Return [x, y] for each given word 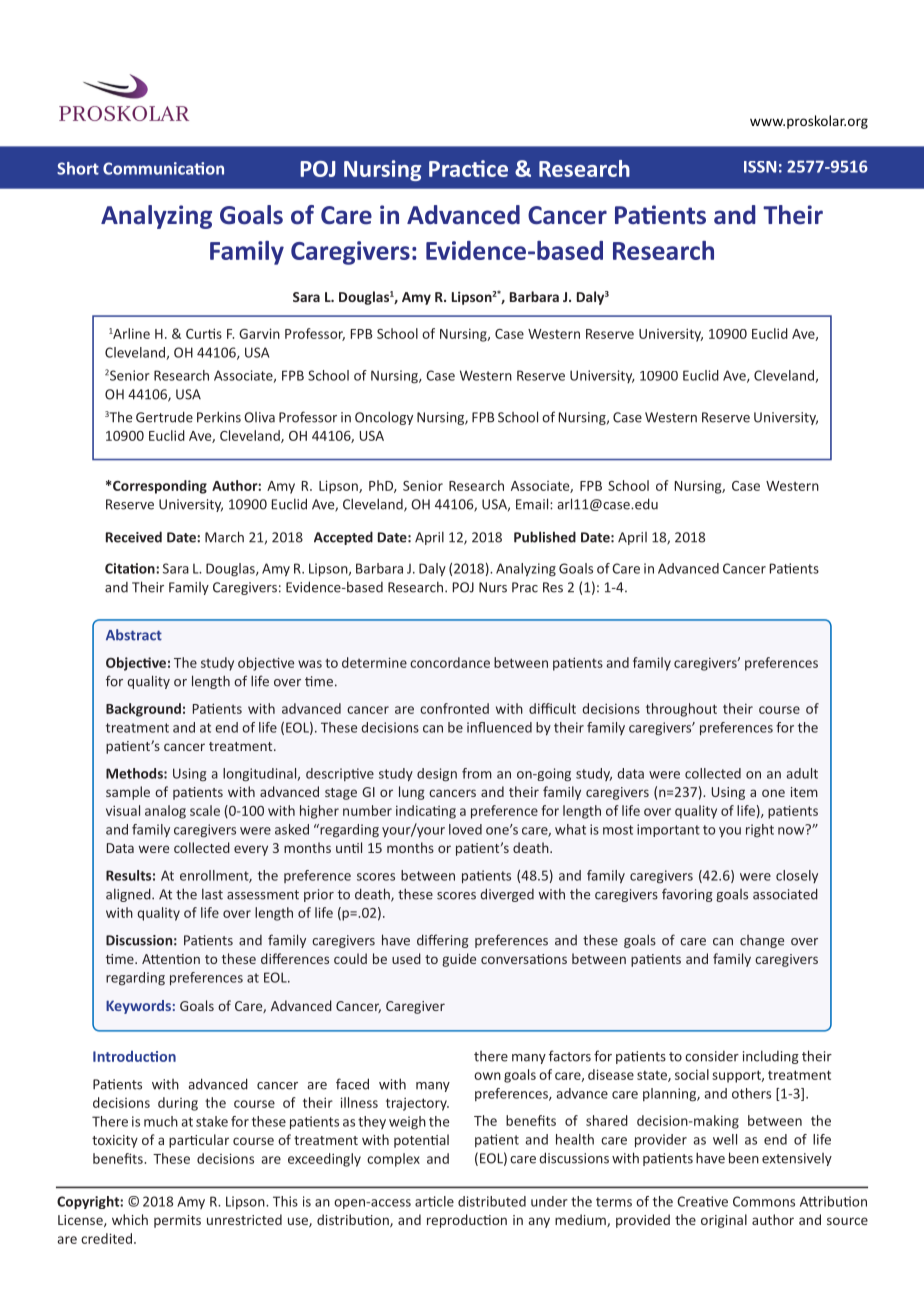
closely [797, 876]
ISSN [760, 167]
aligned [129, 895]
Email [533, 504]
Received [134, 537]
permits [177, 1221]
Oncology [384, 418]
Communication [163, 168]
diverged [507, 895]
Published [545, 537]
